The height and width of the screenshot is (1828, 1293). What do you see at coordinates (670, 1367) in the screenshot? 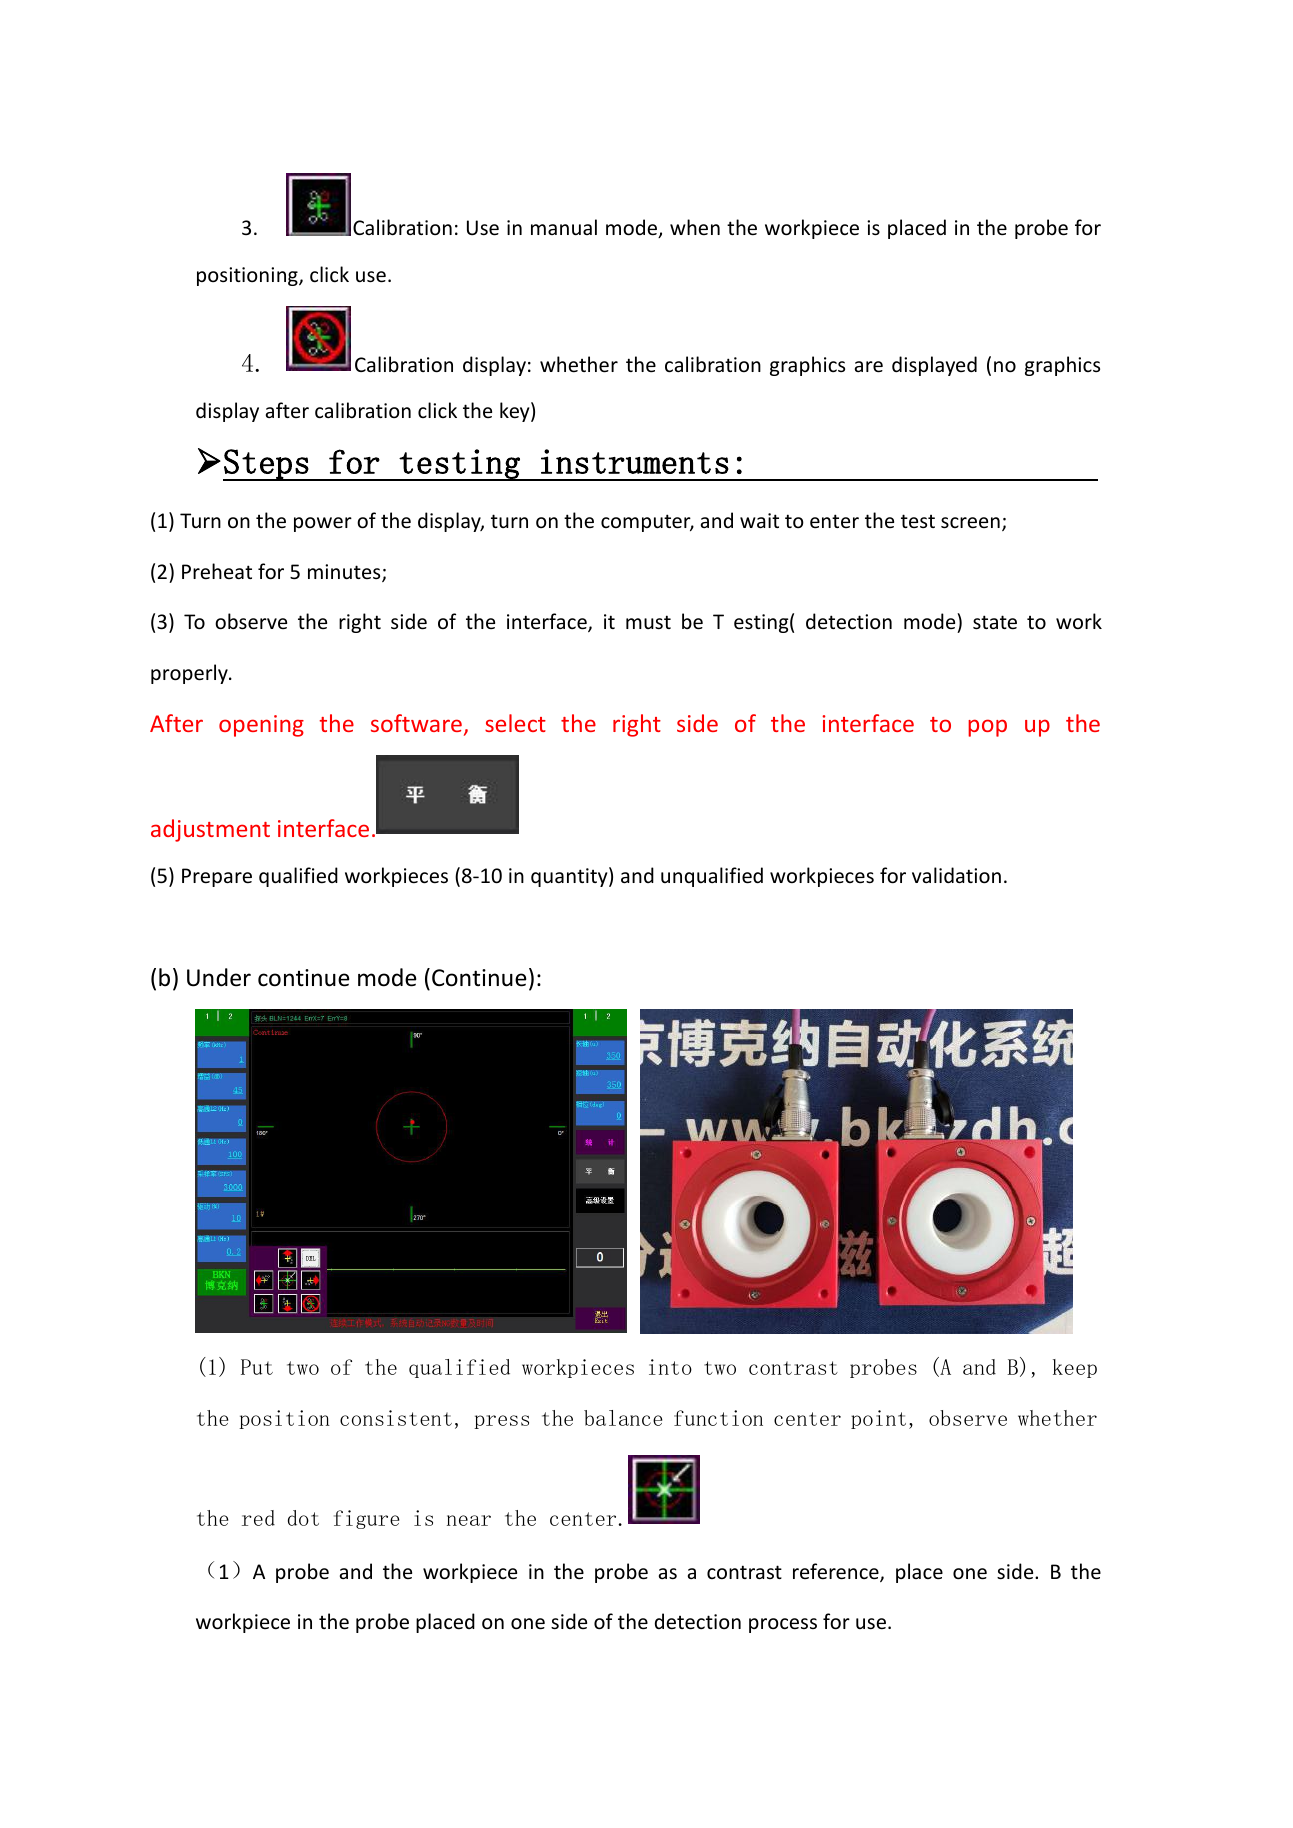
I see `into` at bounding box center [670, 1367].
